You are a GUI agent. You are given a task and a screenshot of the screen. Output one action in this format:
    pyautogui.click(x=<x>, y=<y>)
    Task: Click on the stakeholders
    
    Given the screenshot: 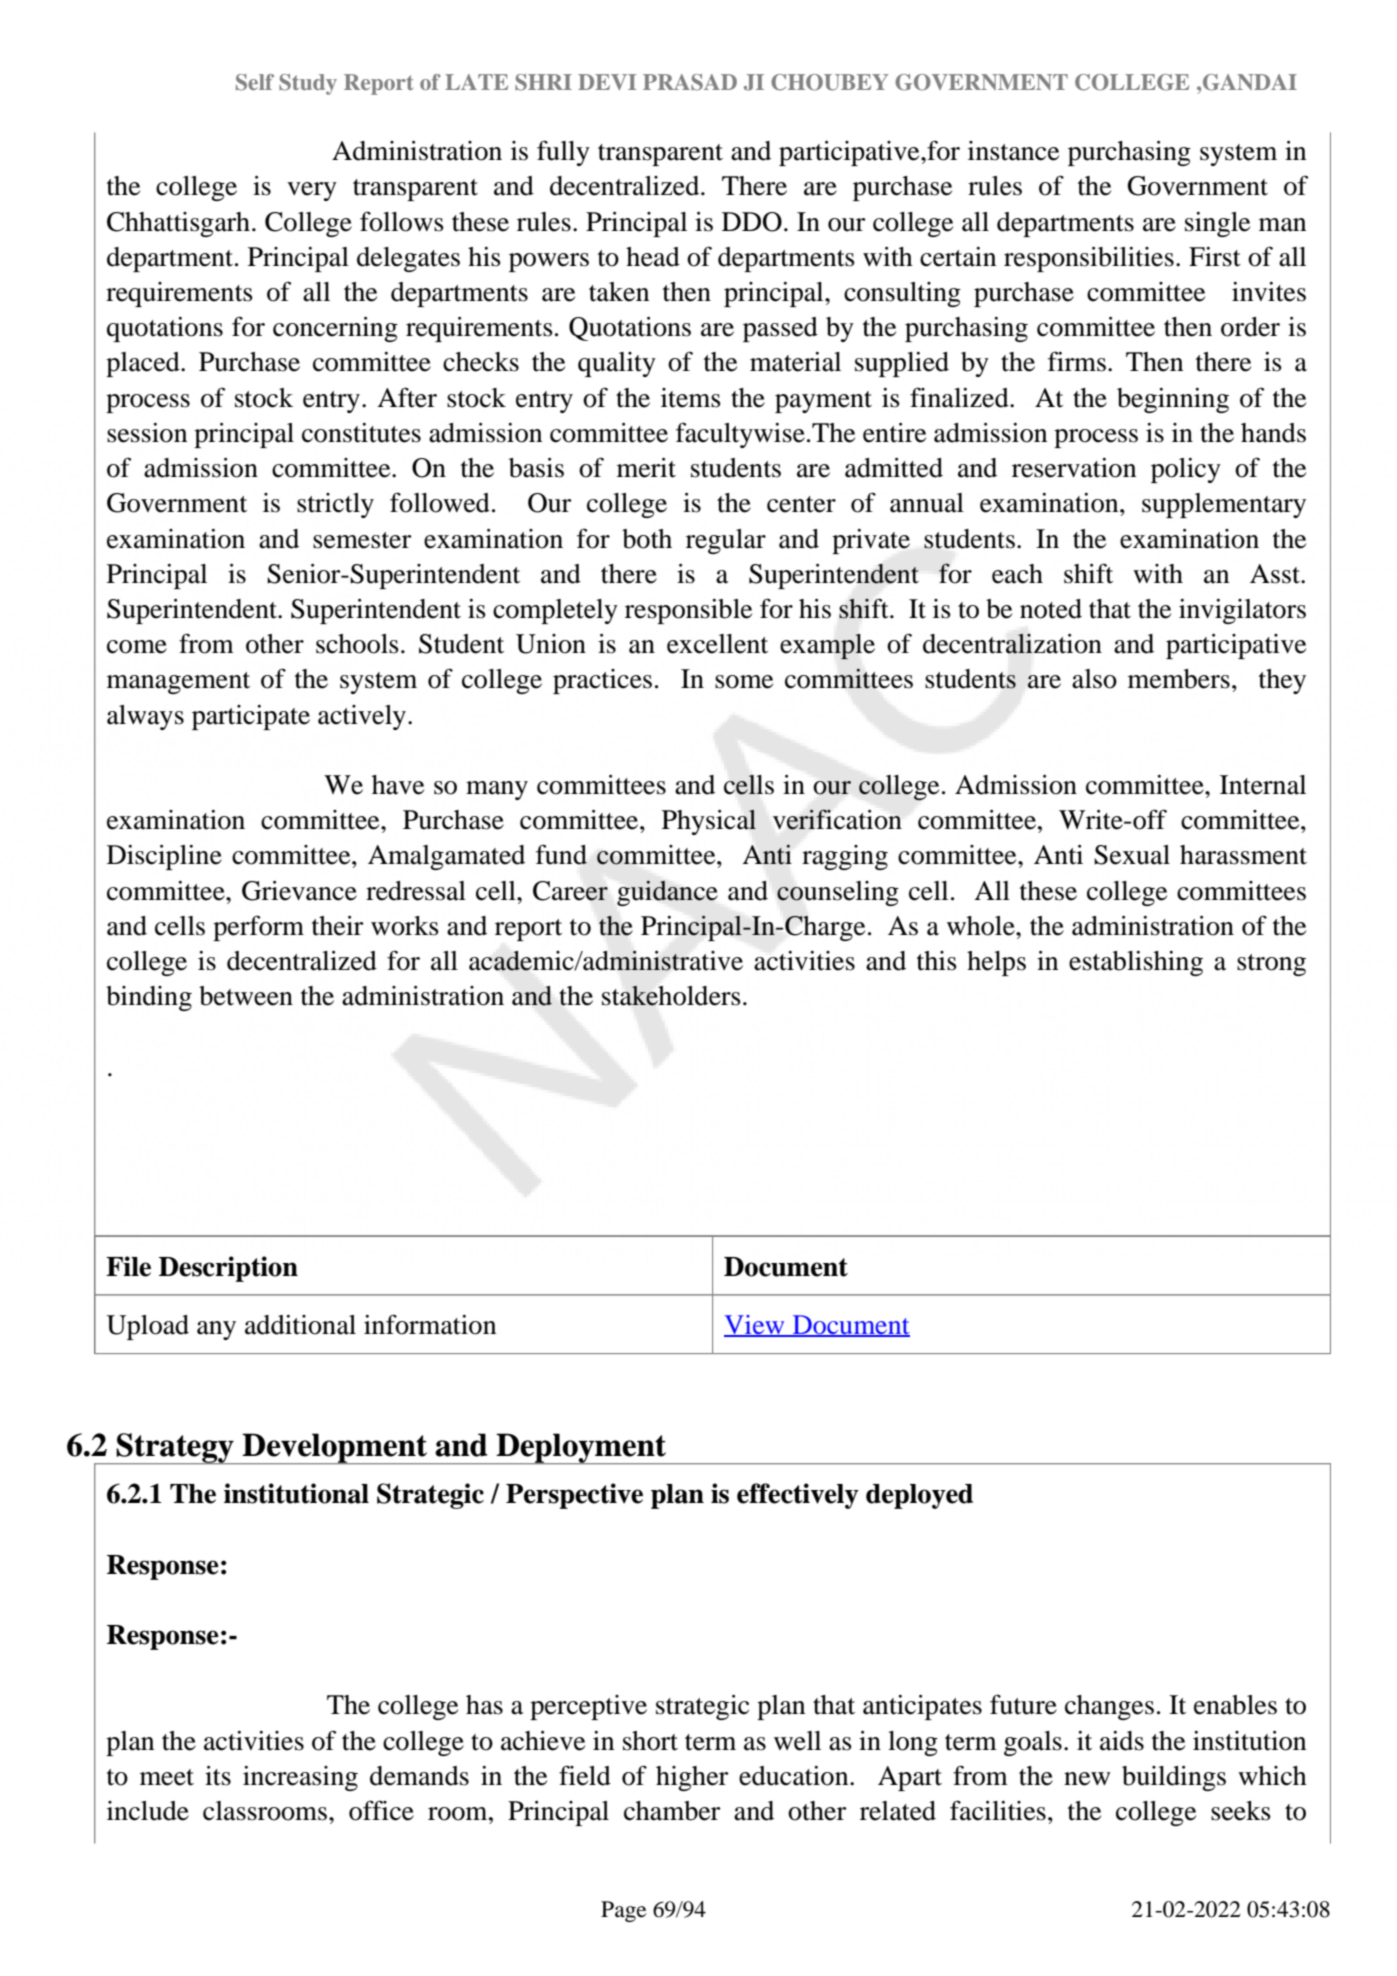 What is the action you would take?
    pyautogui.click(x=671, y=995)
